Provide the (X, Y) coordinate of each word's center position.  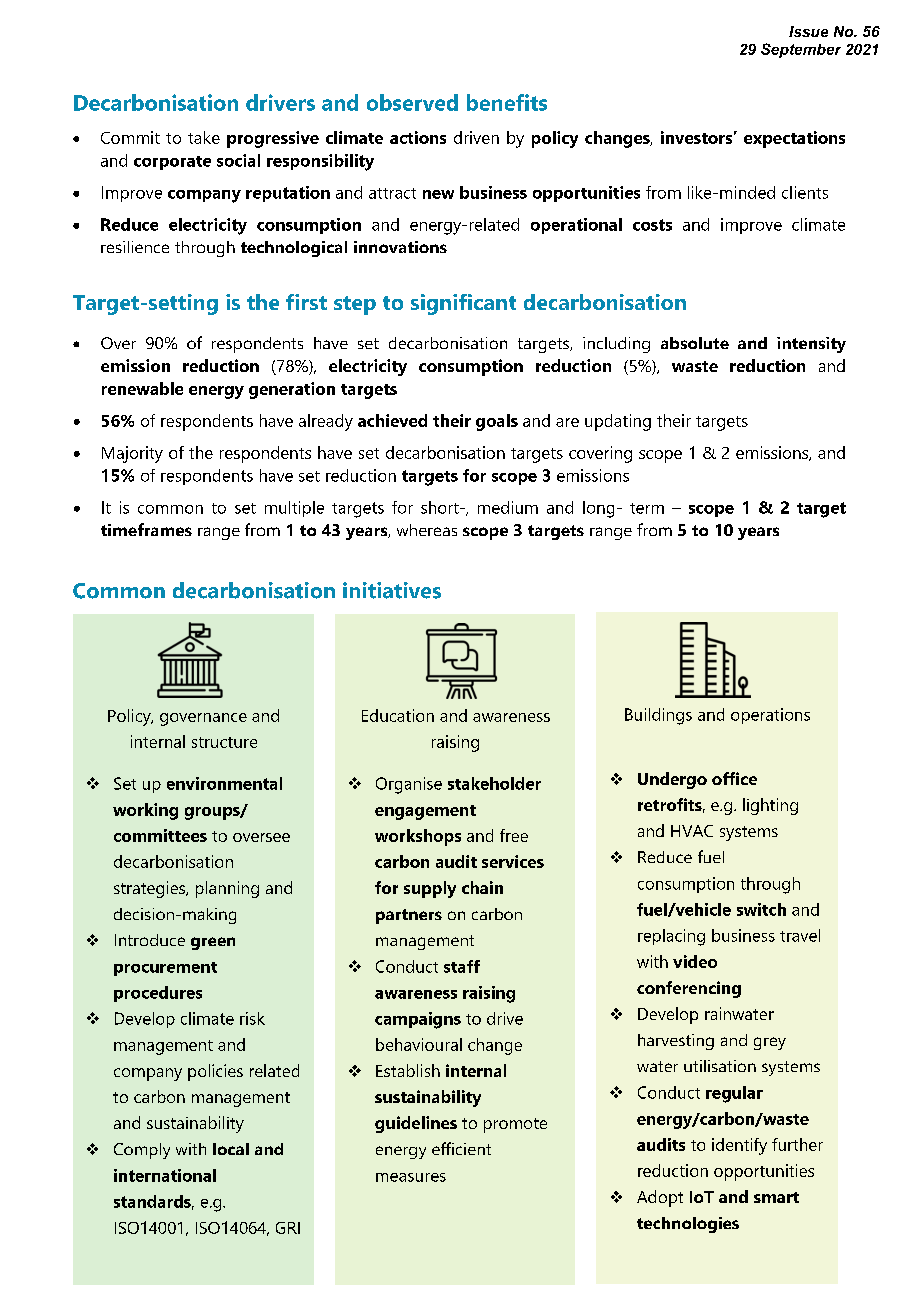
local (231, 1149)
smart (776, 1197)
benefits (507, 102)
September (801, 50)
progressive (273, 139)
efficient (461, 1148)
